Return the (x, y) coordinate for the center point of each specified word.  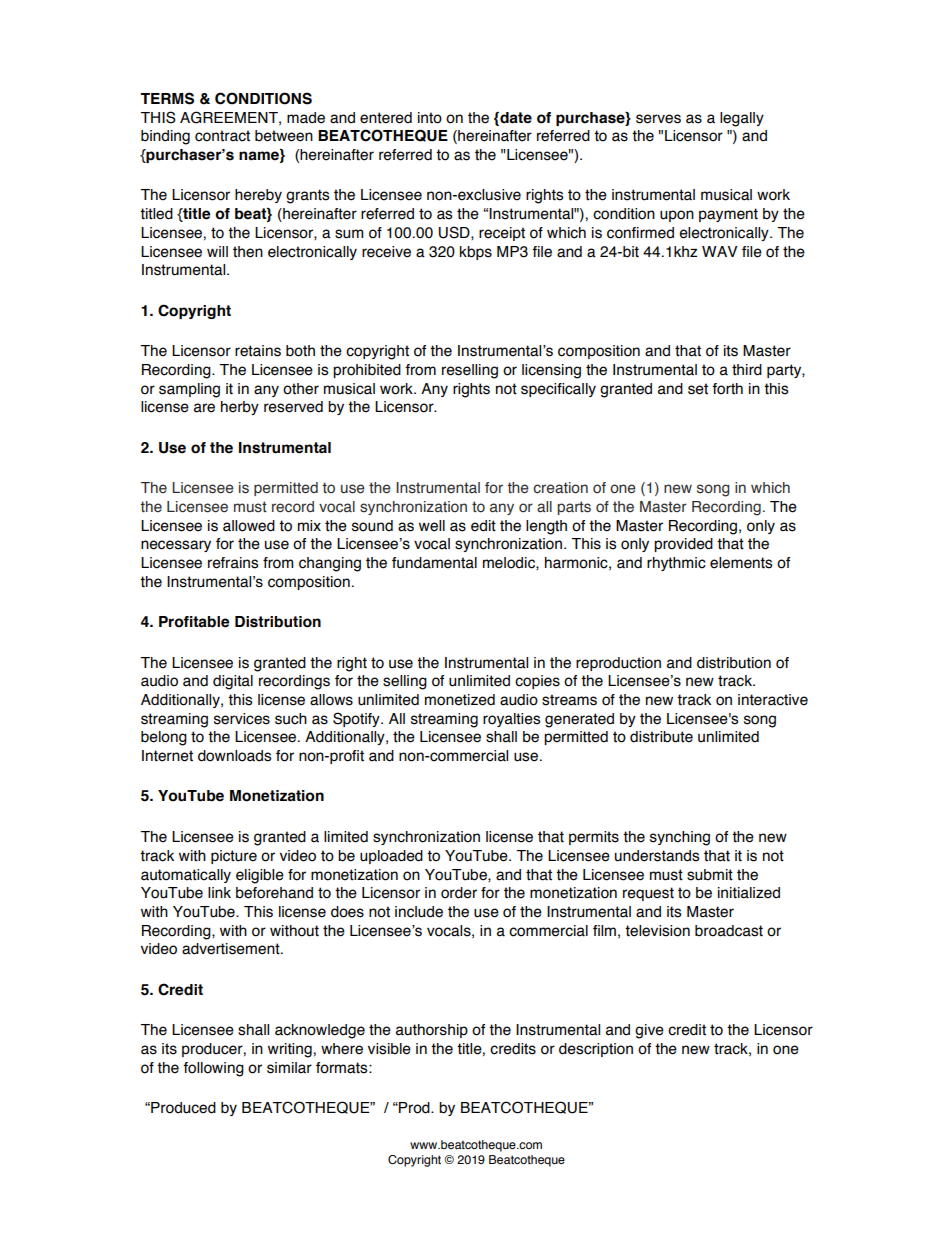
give (649, 1031)
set (698, 389)
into (430, 118)
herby (240, 408)
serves (658, 119)
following (213, 1069)
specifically (558, 390)
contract (222, 136)
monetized (460, 700)
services (242, 719)
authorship (432, 1031)
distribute (661, 737)
